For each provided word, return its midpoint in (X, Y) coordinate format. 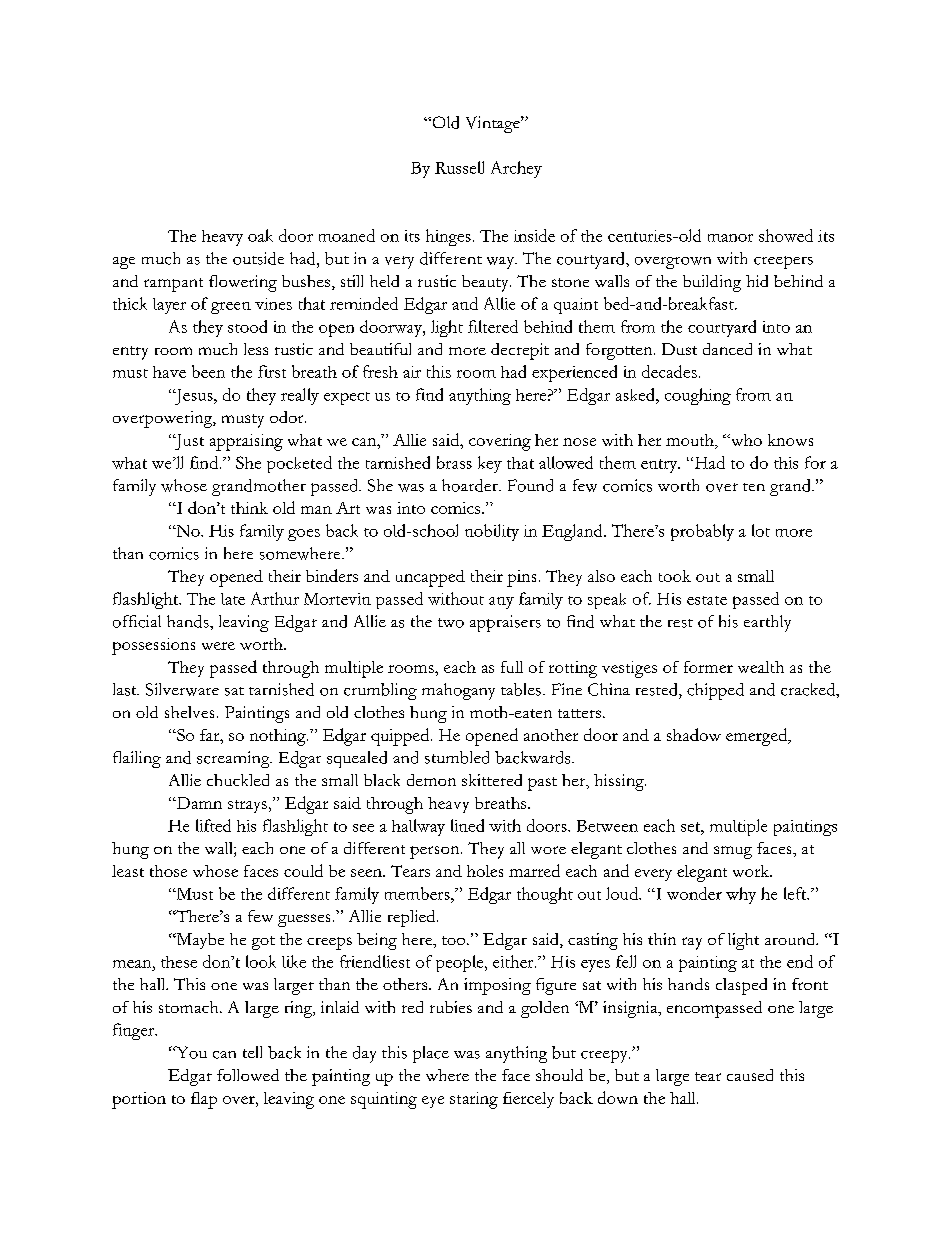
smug (733, 852)
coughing (698, 396)
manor (730, 238)
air (412, 372)
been (208, 371)
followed (248, 1075)
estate (707, 600)
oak (260, 235)
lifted (213, 825)
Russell (459, 167)
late (233, 599)
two (451, 623)
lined (467, 825)
